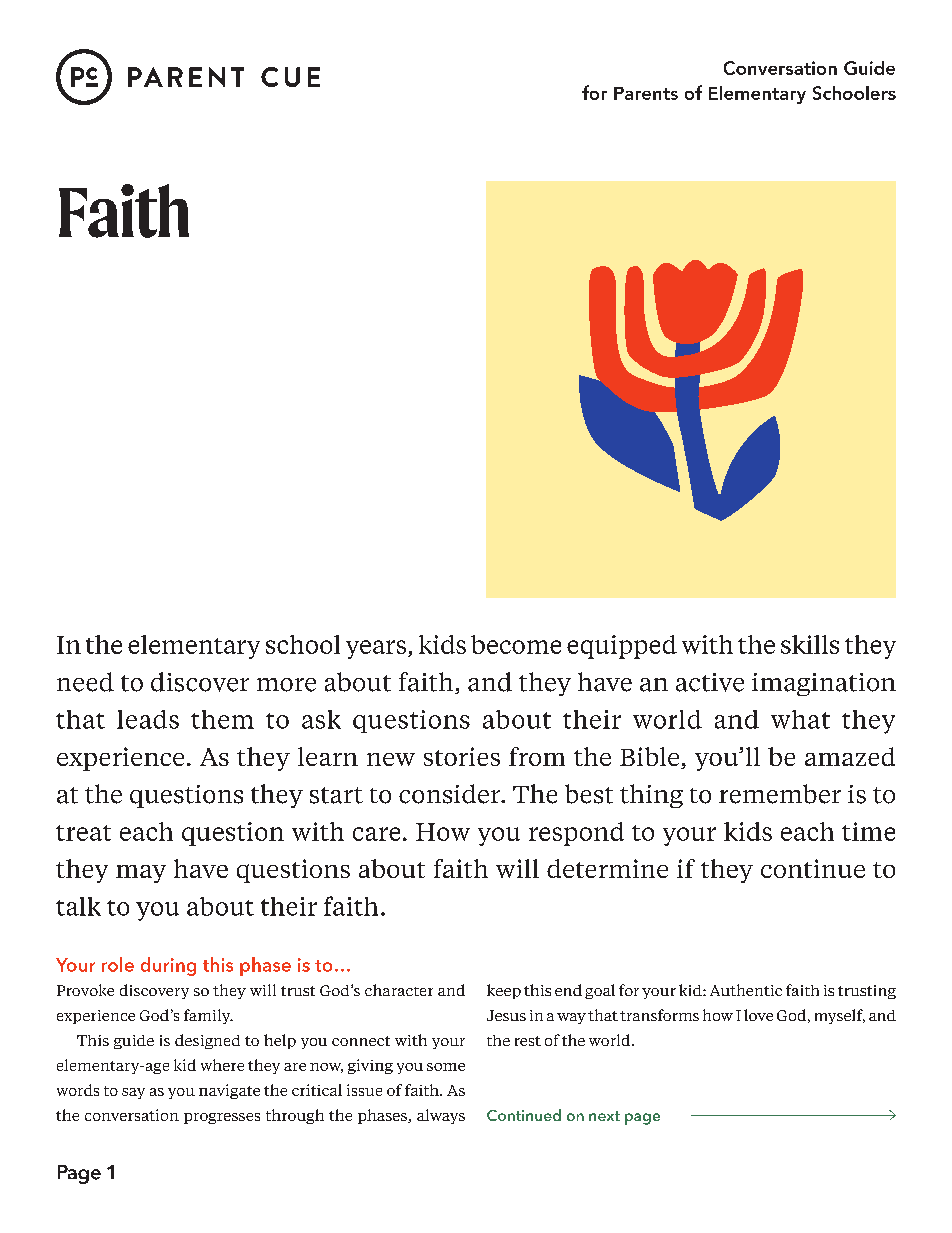 The height and width of the document is (1233, 952). I want to click on become, so click(516, 644).
